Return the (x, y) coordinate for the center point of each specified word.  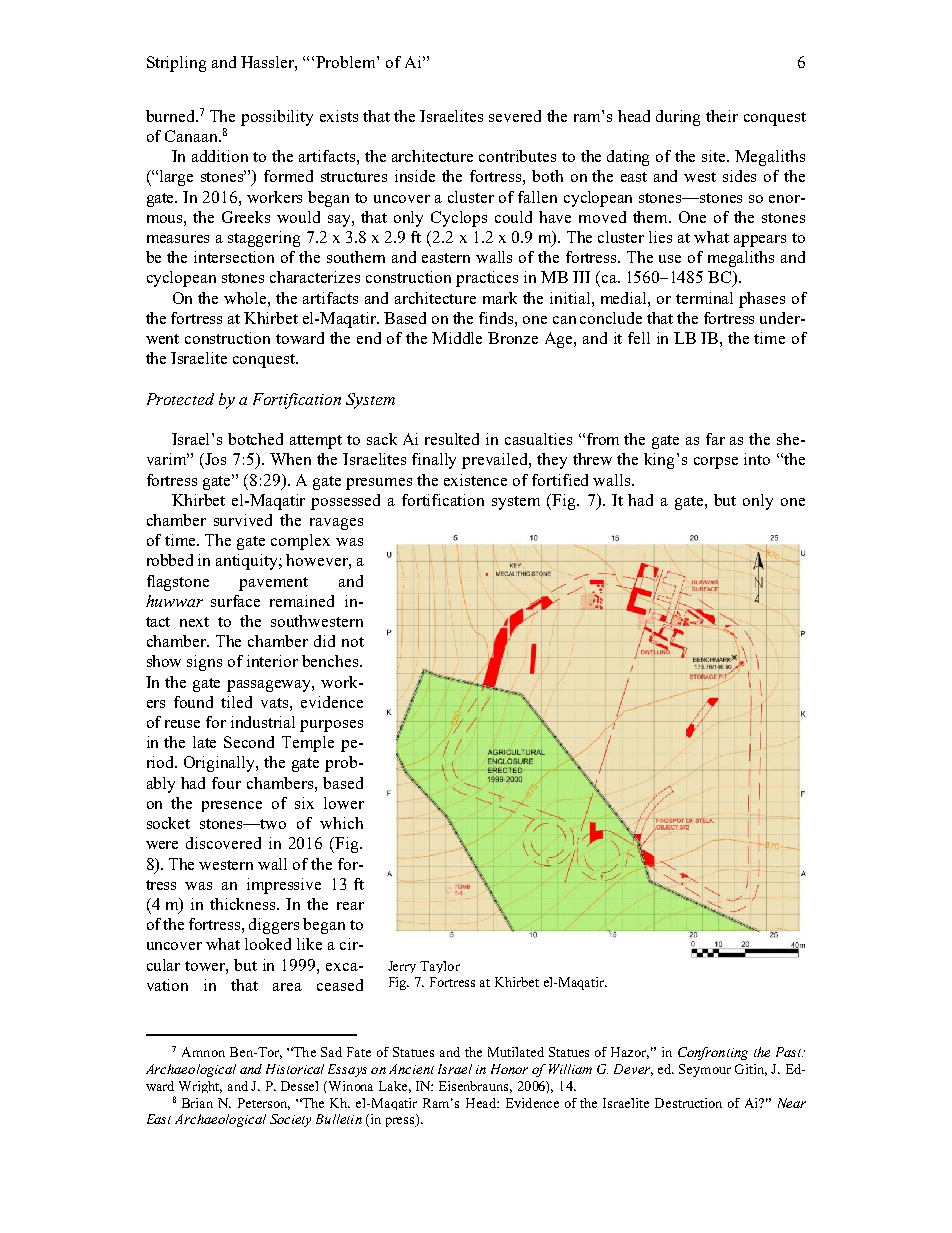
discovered (223, 843)
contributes (517, 156)
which (341, 823)
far (715, 439)
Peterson (264, 1104)
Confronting (713, 1053)
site (715, 156)
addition (220, 156)
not (353, 642)
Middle (457, 338)
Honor (509, 1069)
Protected (180, 399)
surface (235, 601)
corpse (716, 463)
